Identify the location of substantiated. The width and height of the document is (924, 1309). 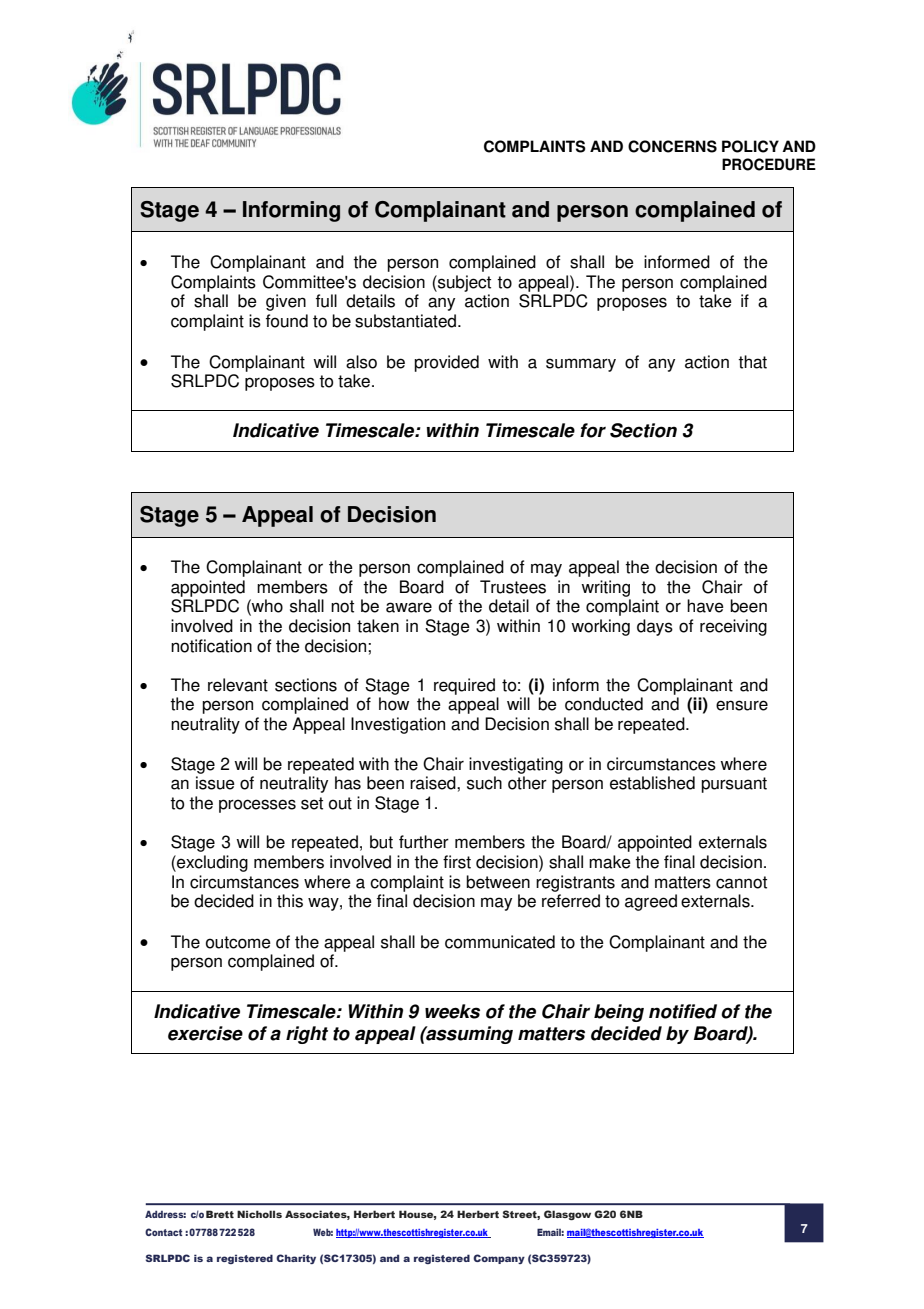
(407, 321).
